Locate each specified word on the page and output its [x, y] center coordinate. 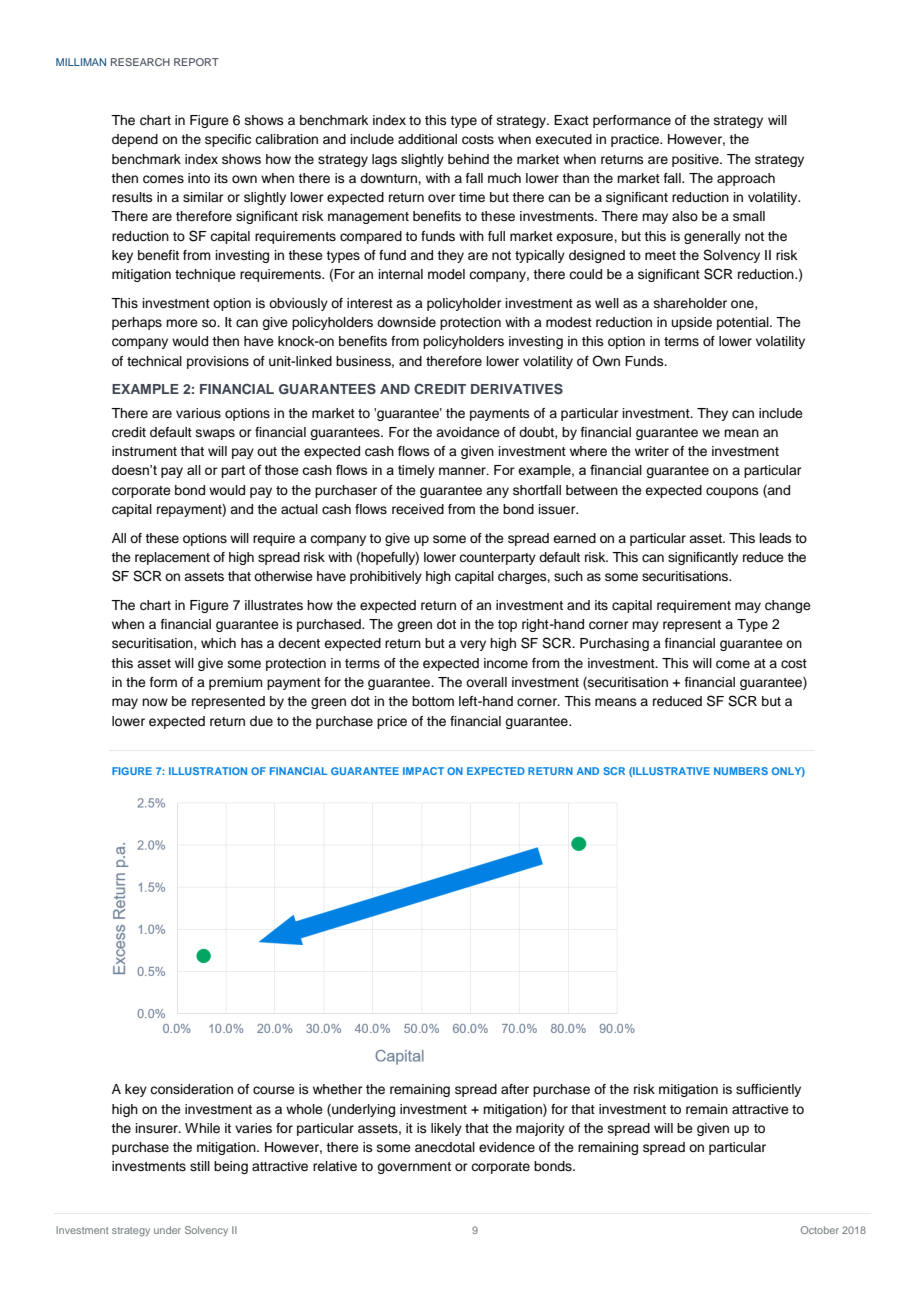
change [788, 606]
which [218, 643]
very [473, 645]
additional [427, 139]
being [231, 1167]
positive [696, 160]
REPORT [196, 62]
